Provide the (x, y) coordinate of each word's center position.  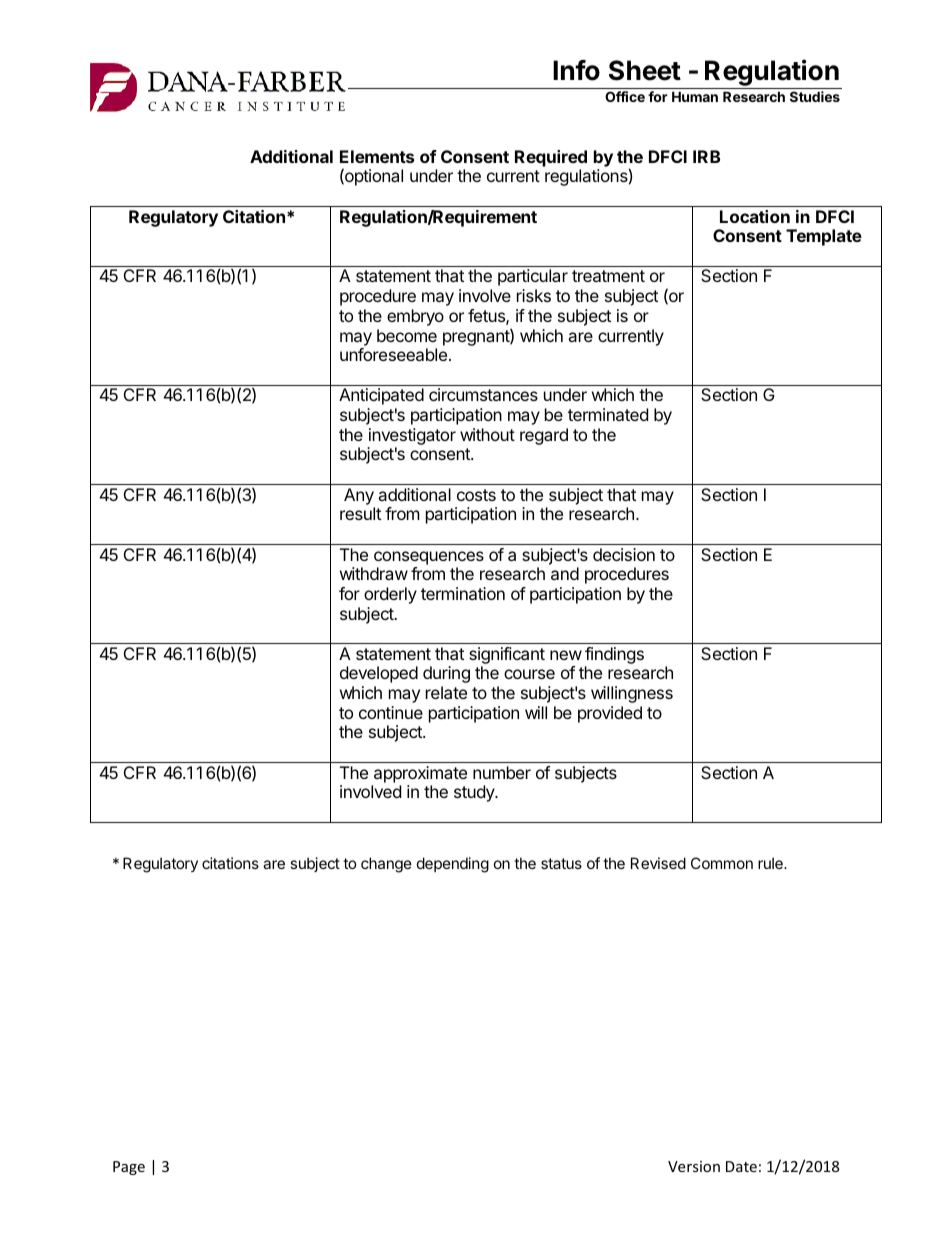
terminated (608, 414)
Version (694, 1166)
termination (463, 593)
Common (722, 863)
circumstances (483, 394)
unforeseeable (395, 354)
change (386, 865)
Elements (377, 156)
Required (551, 158)
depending (453, 865)
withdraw (374, 573)
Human (695, 96)
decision (624, 554)
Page (129, 1168)
